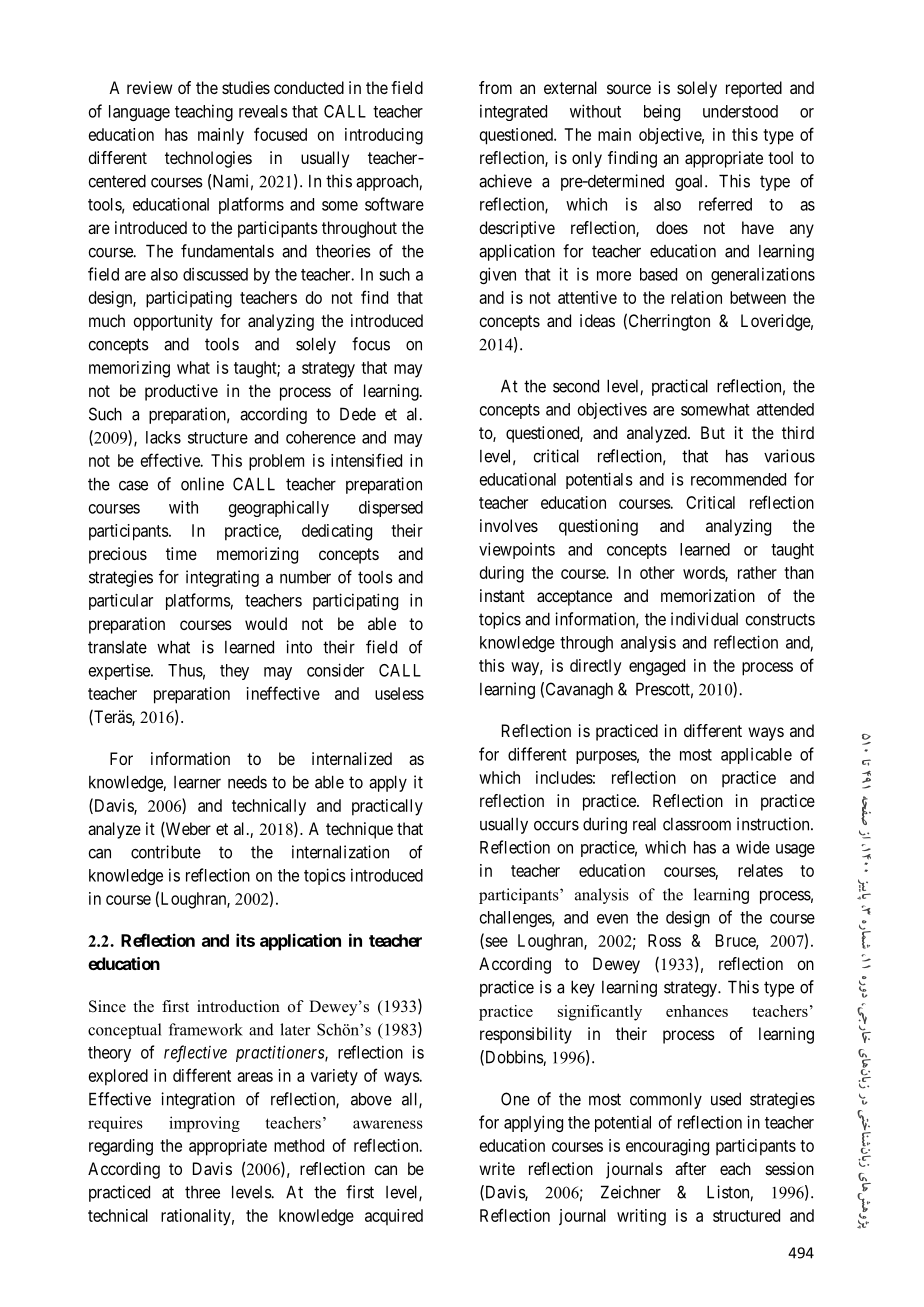 This image has height=1307, width=924. Describe the element at coordinates (166, 852) in the image. I see `contribute` at that location.
